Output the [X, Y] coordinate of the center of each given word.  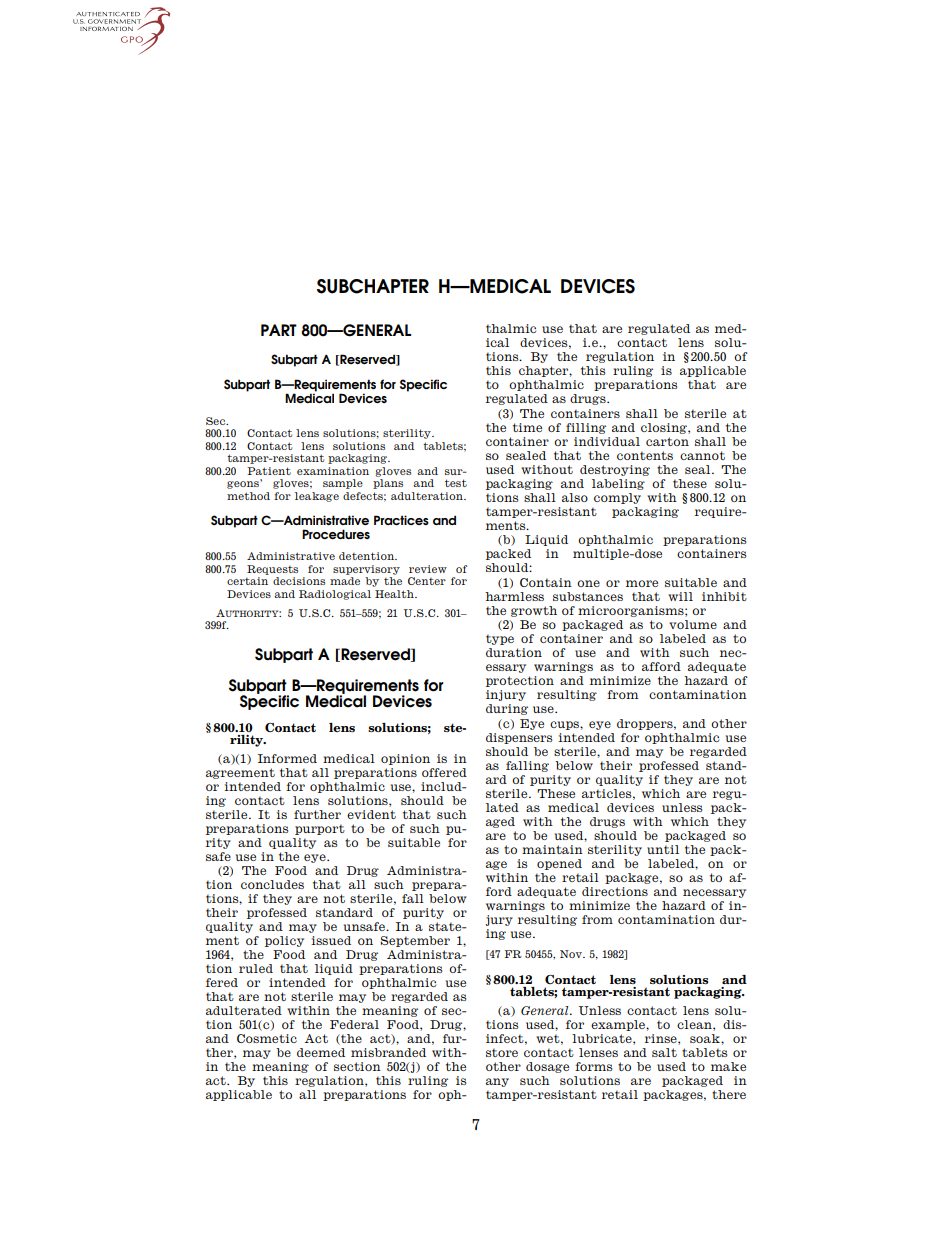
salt [664, 1052]
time [527, 427]
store [502, 1052]
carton [667, 441]
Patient [269, 471]
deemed [321, 1052]
